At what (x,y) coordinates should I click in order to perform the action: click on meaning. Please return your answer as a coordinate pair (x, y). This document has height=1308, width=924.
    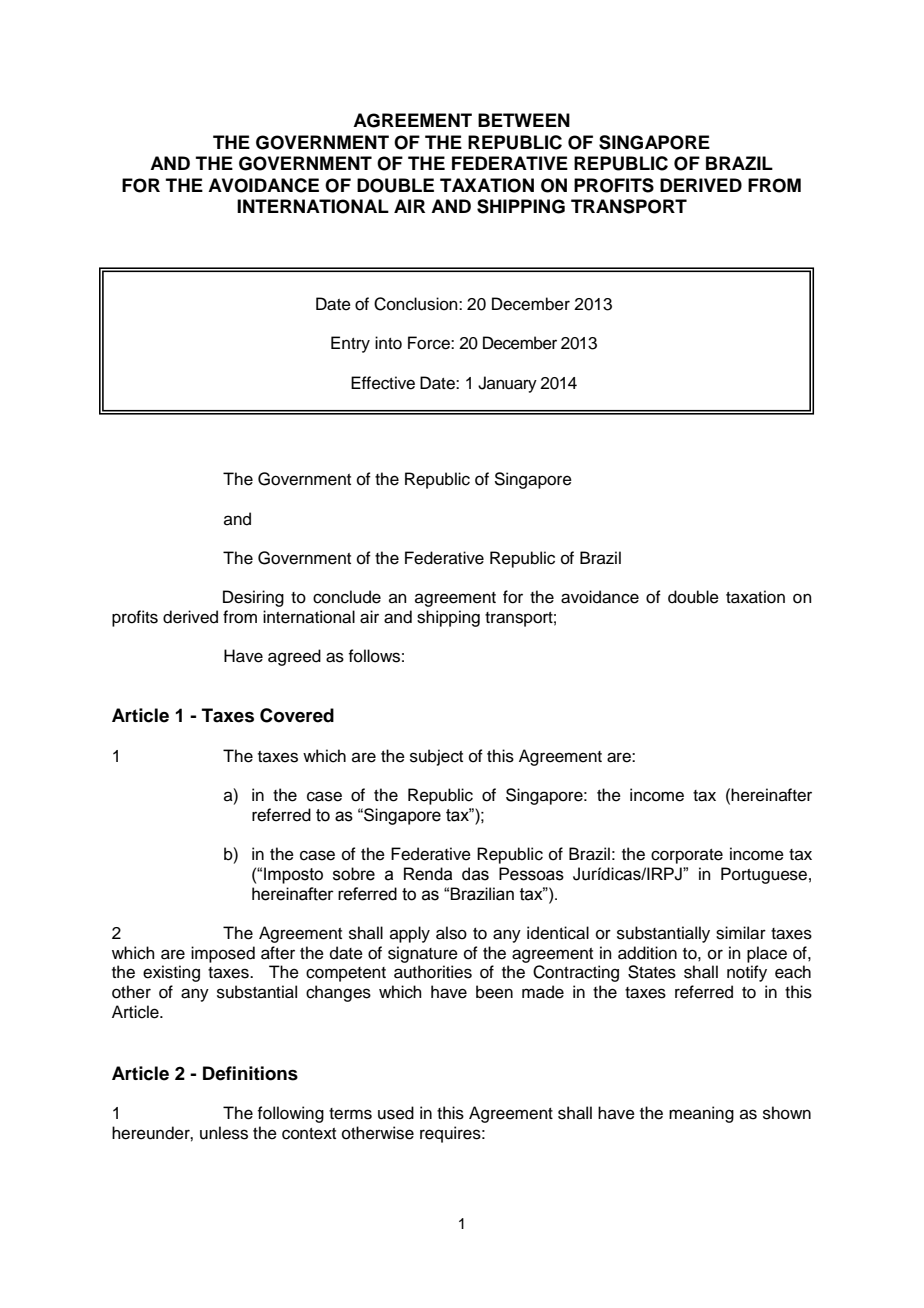
    Looking at the image, I should click on (701, 1114).
